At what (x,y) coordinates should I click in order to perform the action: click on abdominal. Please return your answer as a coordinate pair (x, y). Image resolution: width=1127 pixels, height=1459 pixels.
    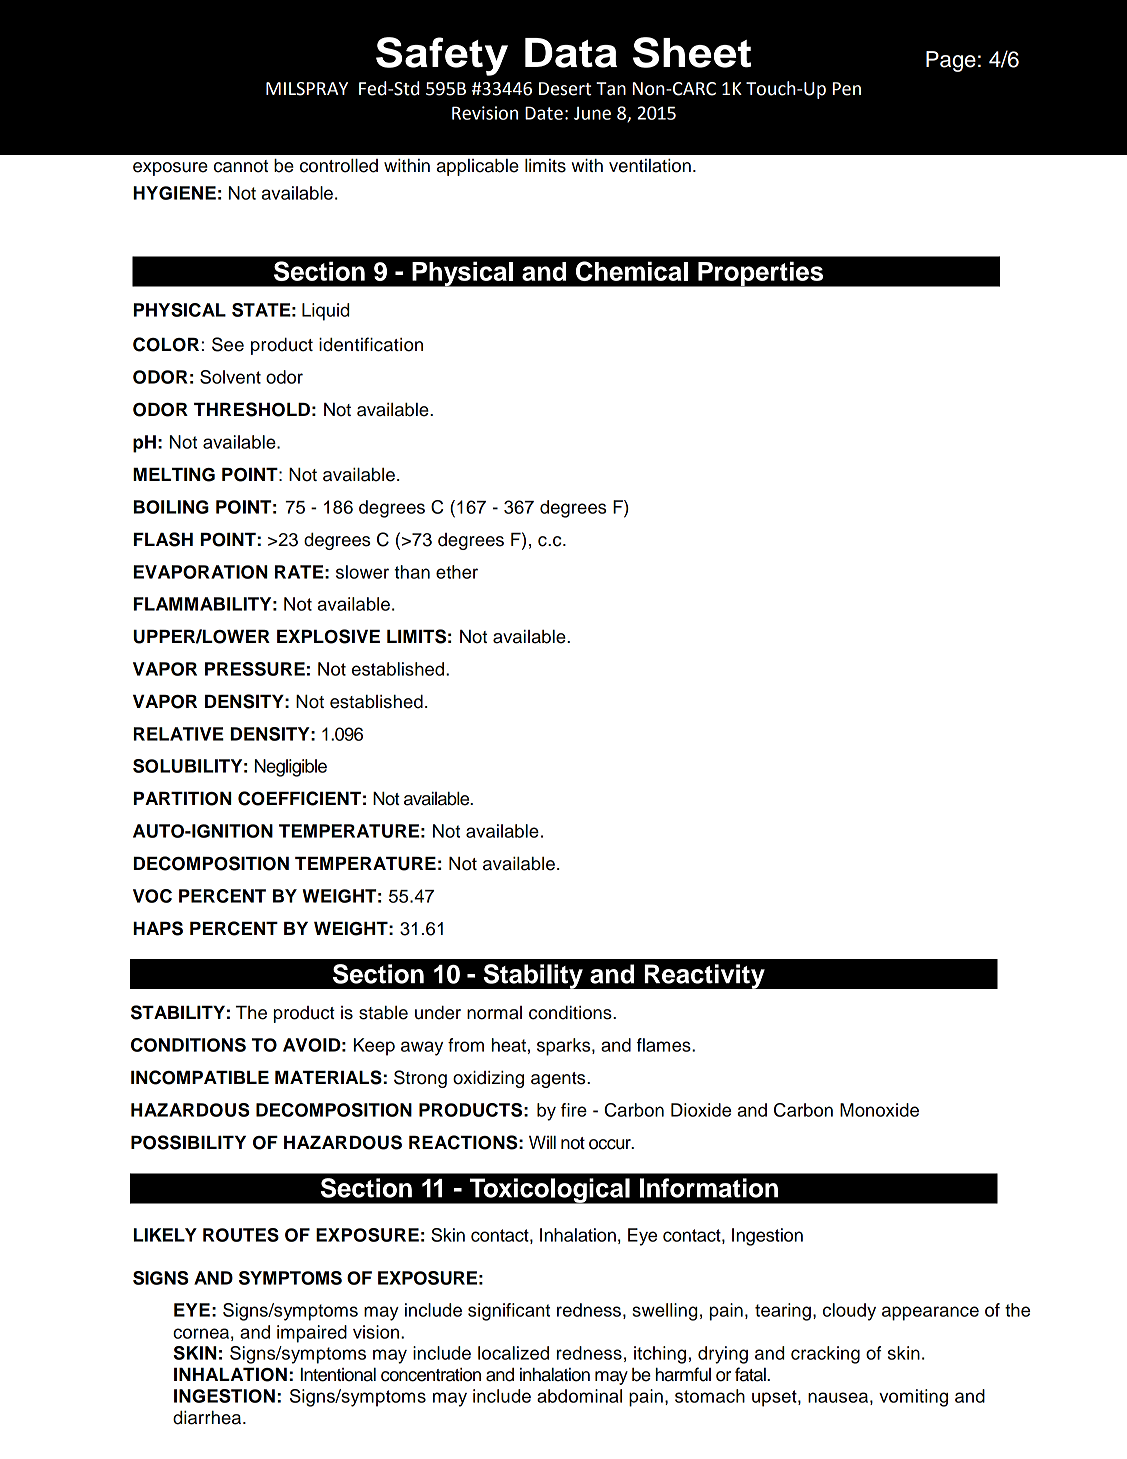
    Looking at the image, I should click on (579, 1396).
